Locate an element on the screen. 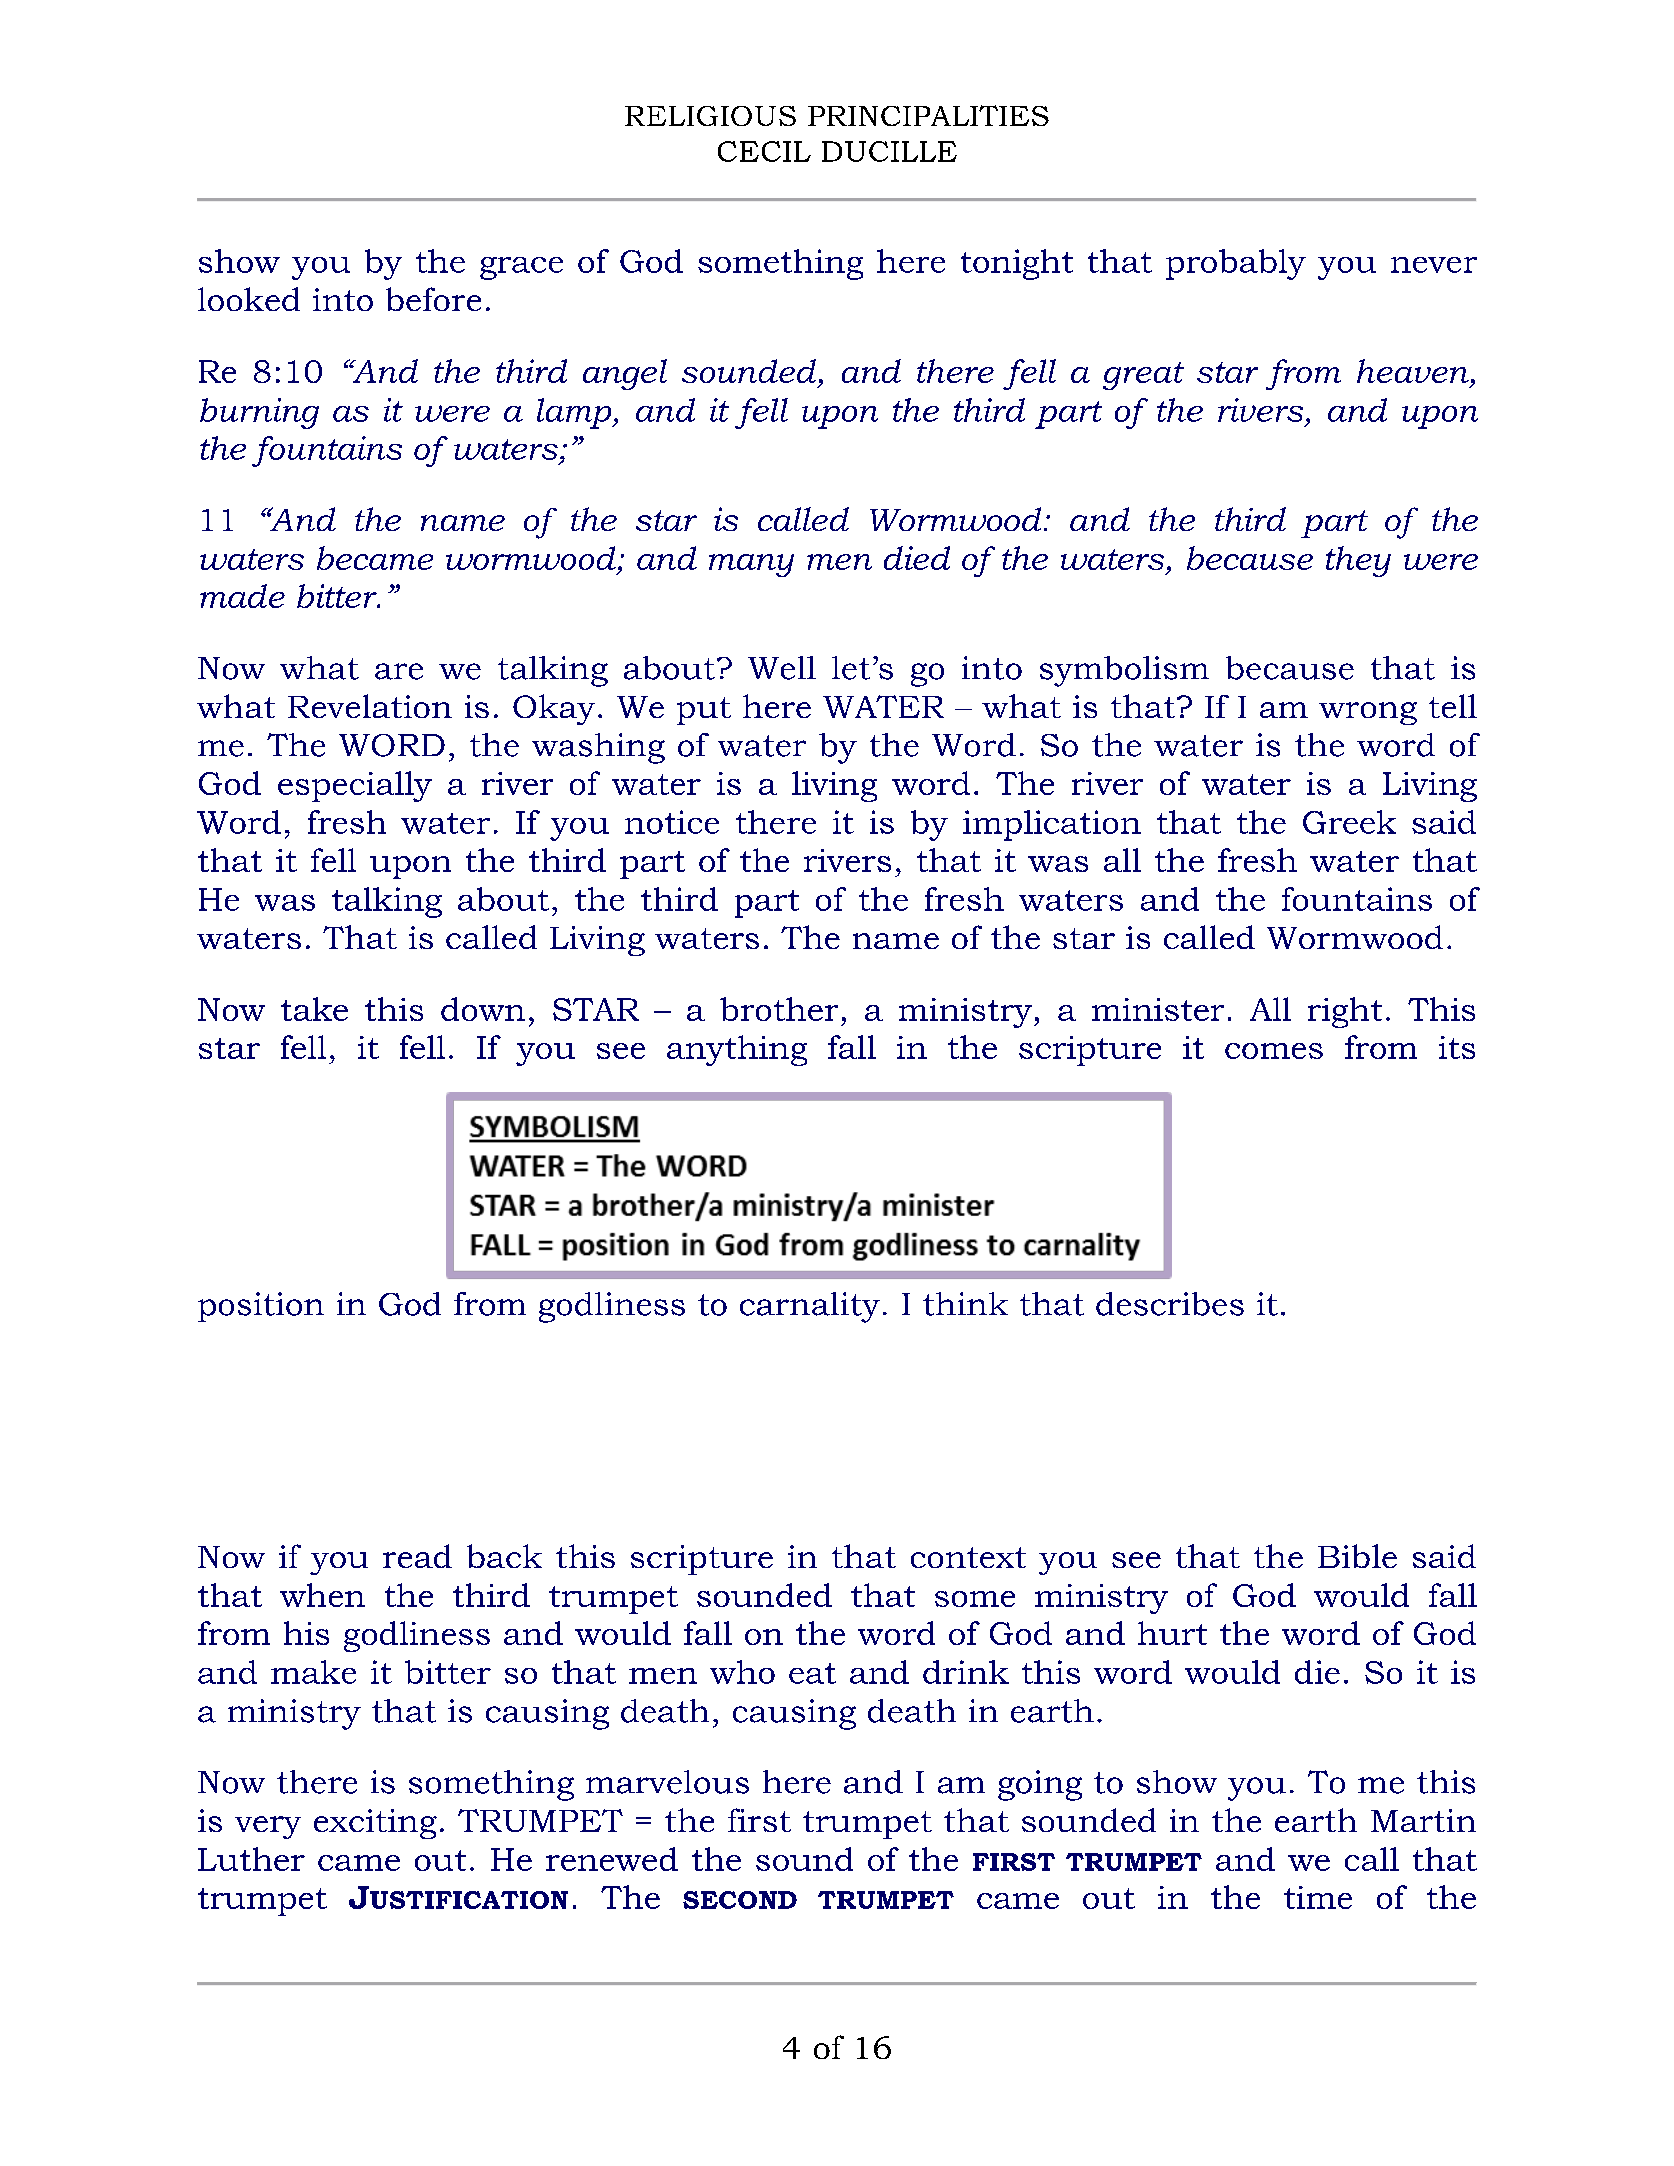 Image resolution: width=1674 pixels, height=2166 pixels. think is located at coordinates (965, 1304).
